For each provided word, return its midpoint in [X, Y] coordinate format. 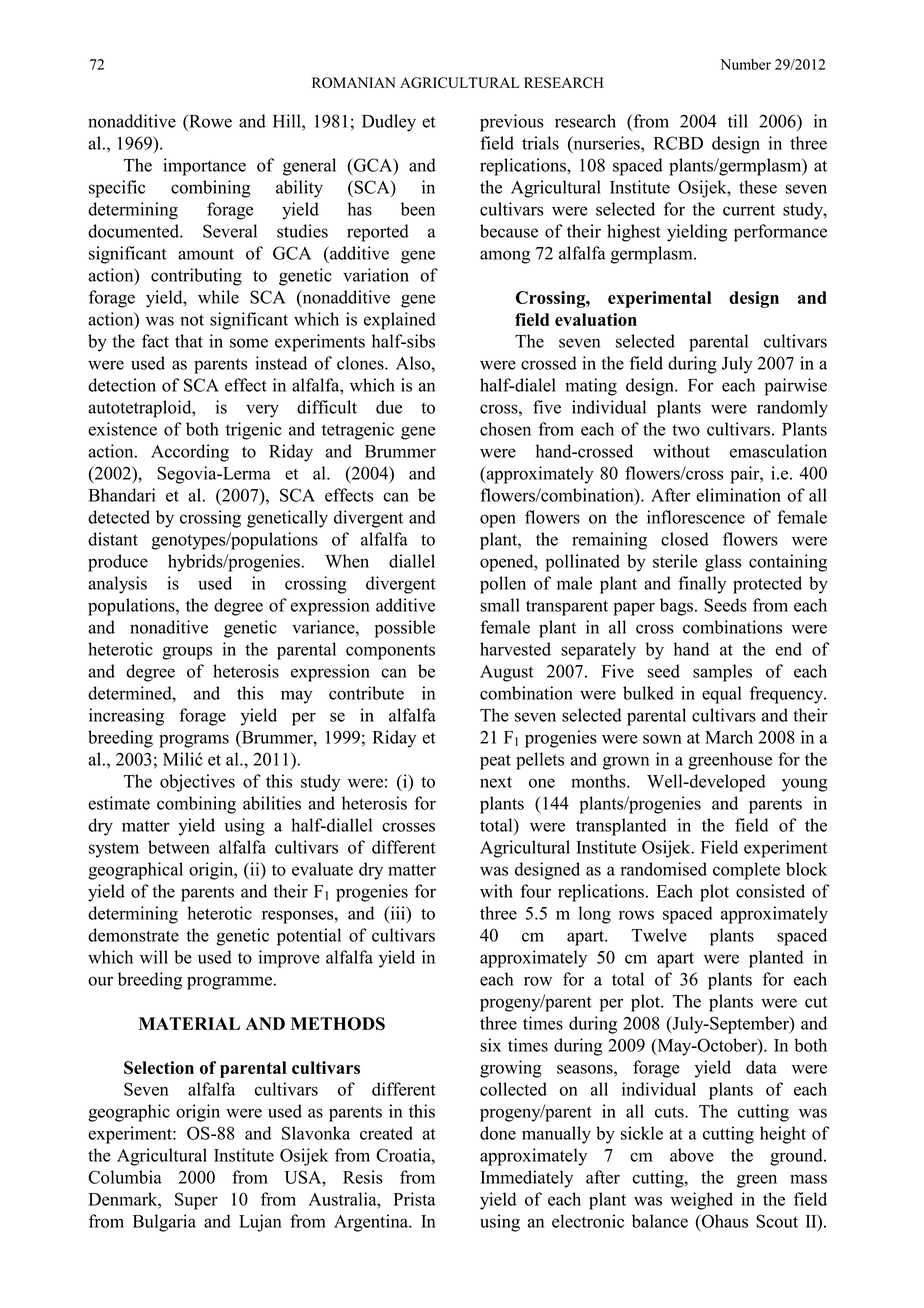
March [729, 737]
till [738, 121]
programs [194, 741]
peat [495, 762]
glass [723, 563]
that [189, 341]
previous [512, 123]
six [490, 1045]
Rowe [209, 121]
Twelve [659, 935]
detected [119, 517]
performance [780, 233]
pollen [503, 585]
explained [400, 321]
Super [196, 1201]
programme [229, 983]
